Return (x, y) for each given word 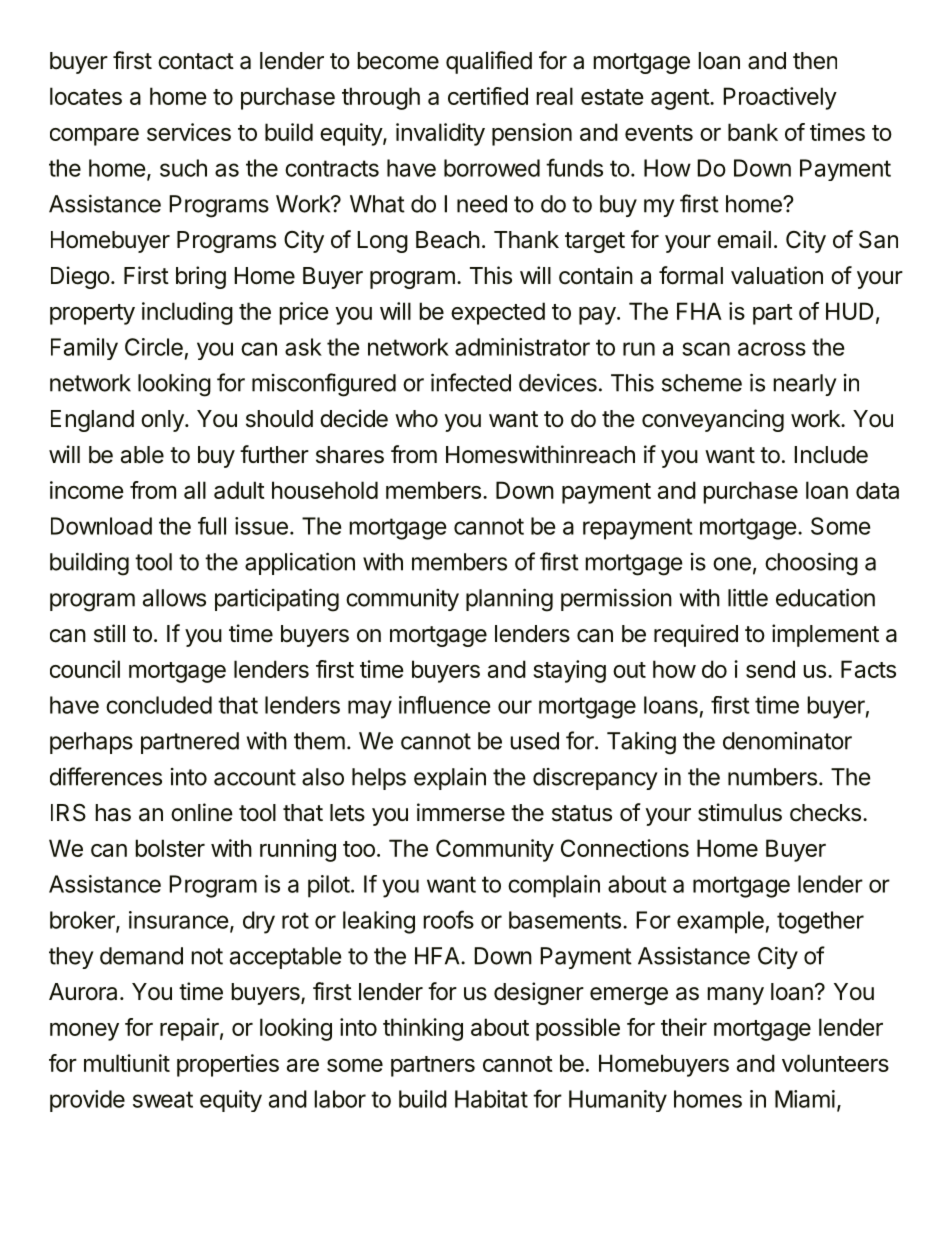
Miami (805, 1099)
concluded (159, 705)
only (163, 421)
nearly (805, 385)
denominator (787, 741)
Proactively (780, 98)
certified (488, 96)
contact (196, 61)
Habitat (491, 1099)
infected (471, 382)
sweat (163, 1099)
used (534, 741)
